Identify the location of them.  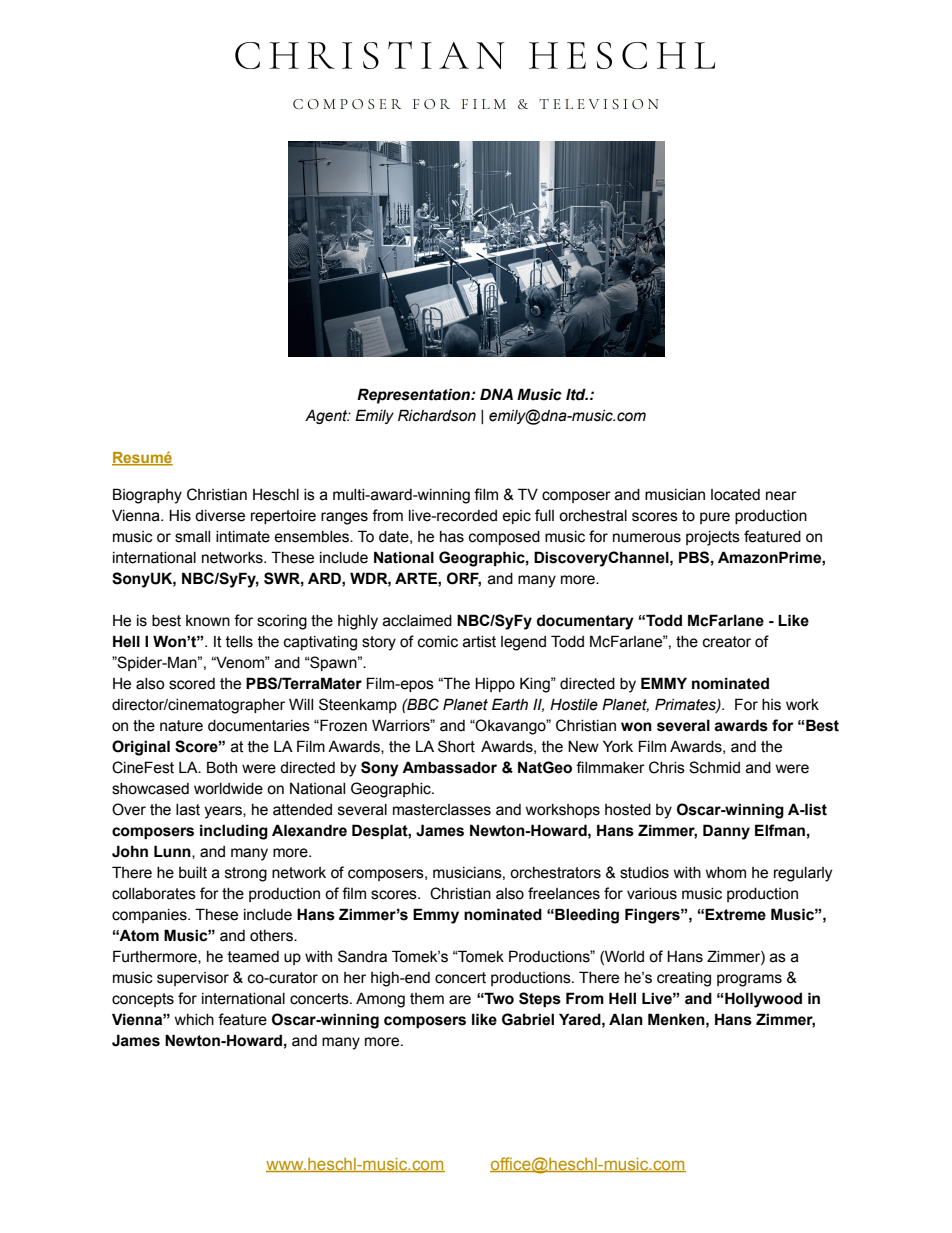
(427, 999).
